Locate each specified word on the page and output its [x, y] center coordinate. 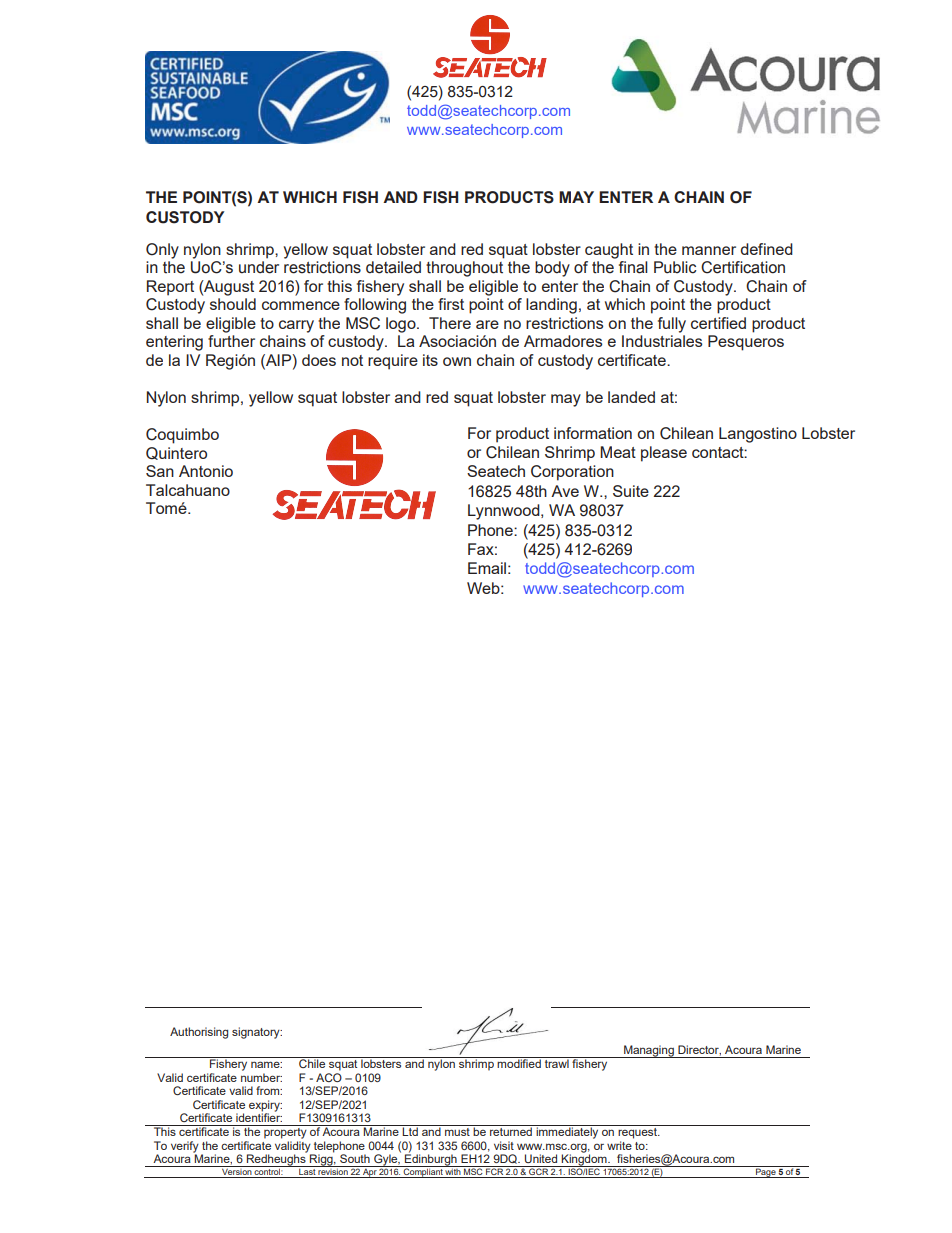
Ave [565, 491]
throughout [464, 269]
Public [675, 267]
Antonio [206, 471]
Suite [631, 491]
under [259, 267]
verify [185, 1148]
